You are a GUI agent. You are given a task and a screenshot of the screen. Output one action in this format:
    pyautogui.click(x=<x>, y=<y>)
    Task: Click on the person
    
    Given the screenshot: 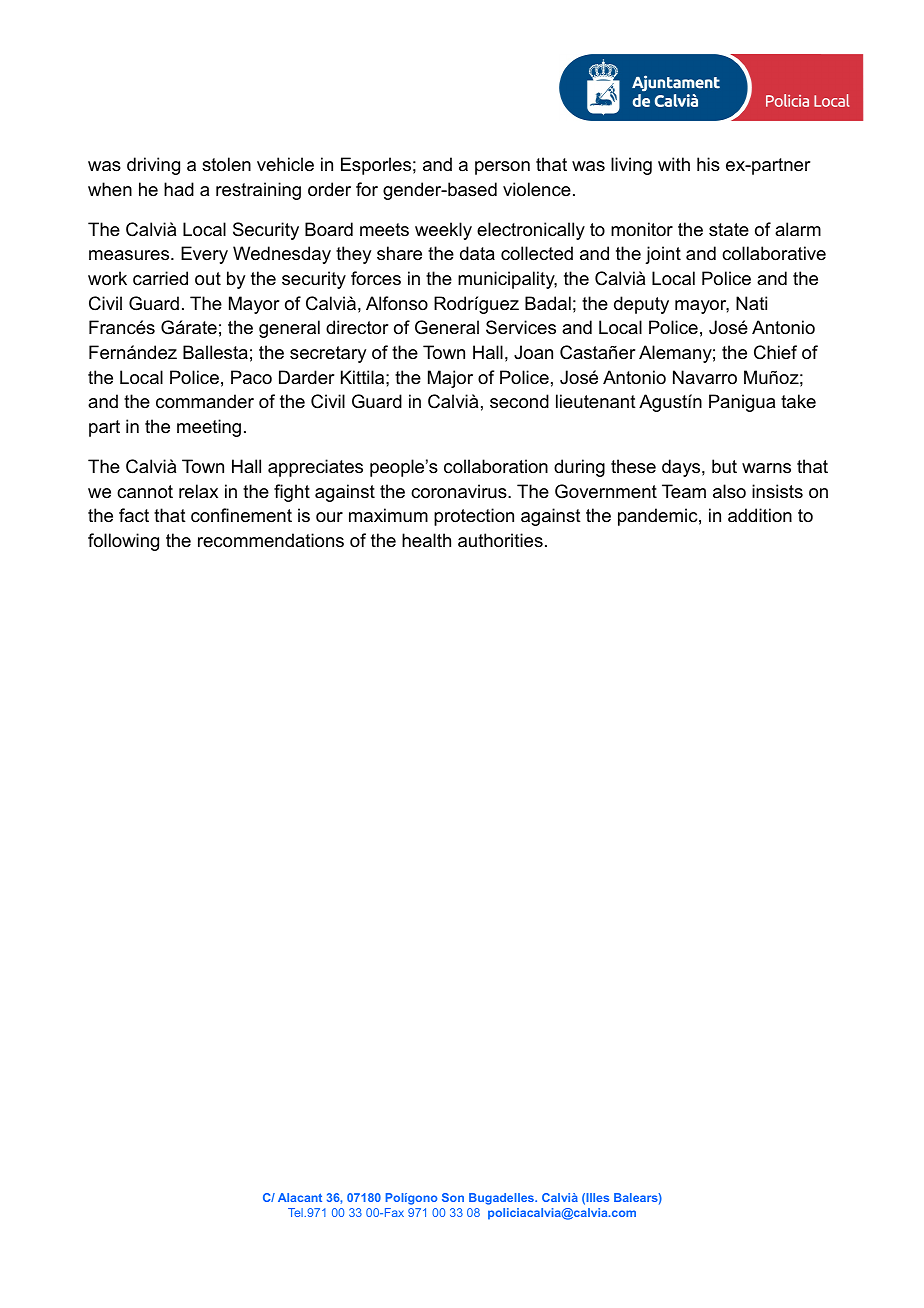 What is the action you would take?
    pyautogui.click(x=502, y=168)
